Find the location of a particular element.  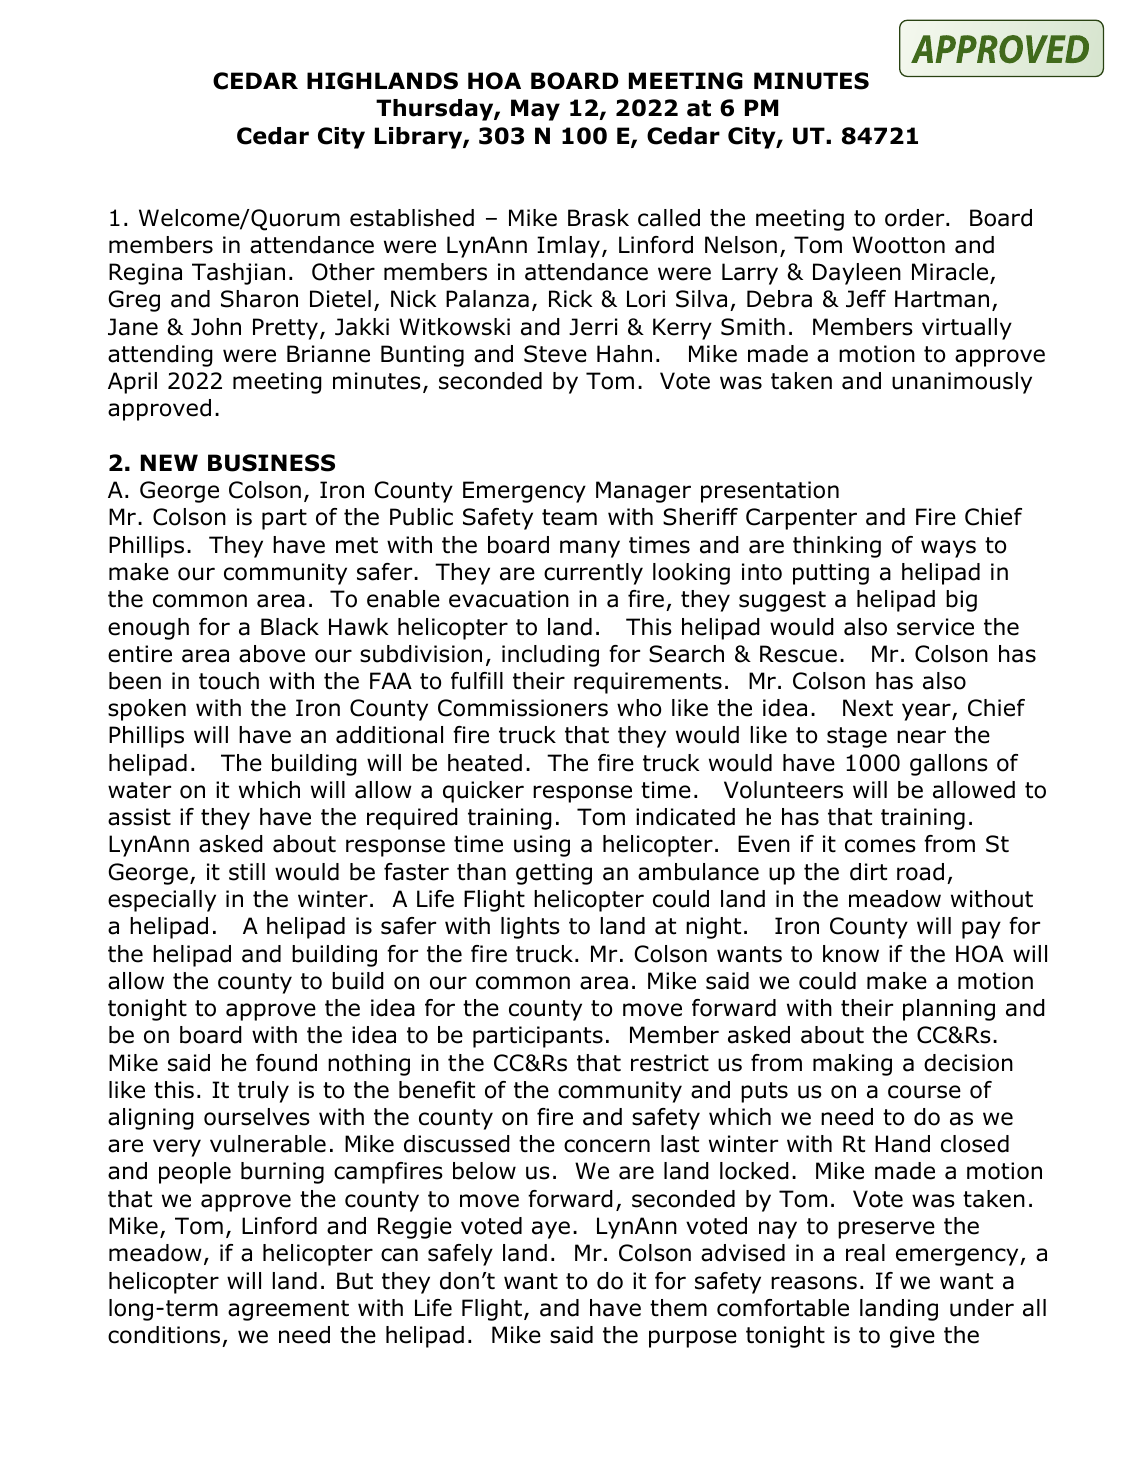

aye is located at coordinates (551, 1230).
